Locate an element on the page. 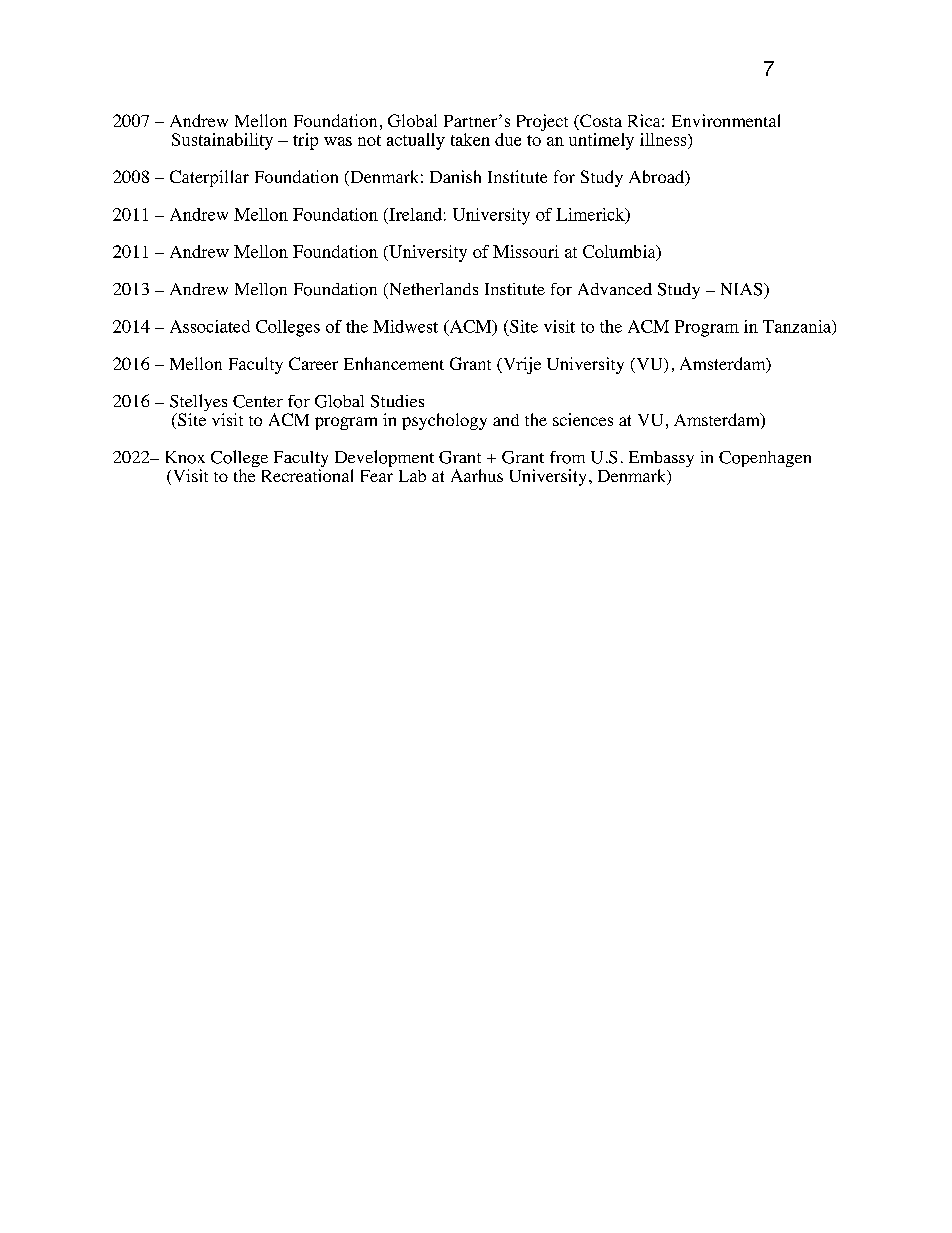 The height and width of the image is (1233, 952). Enhancement is located at coordinates (394, 363).
